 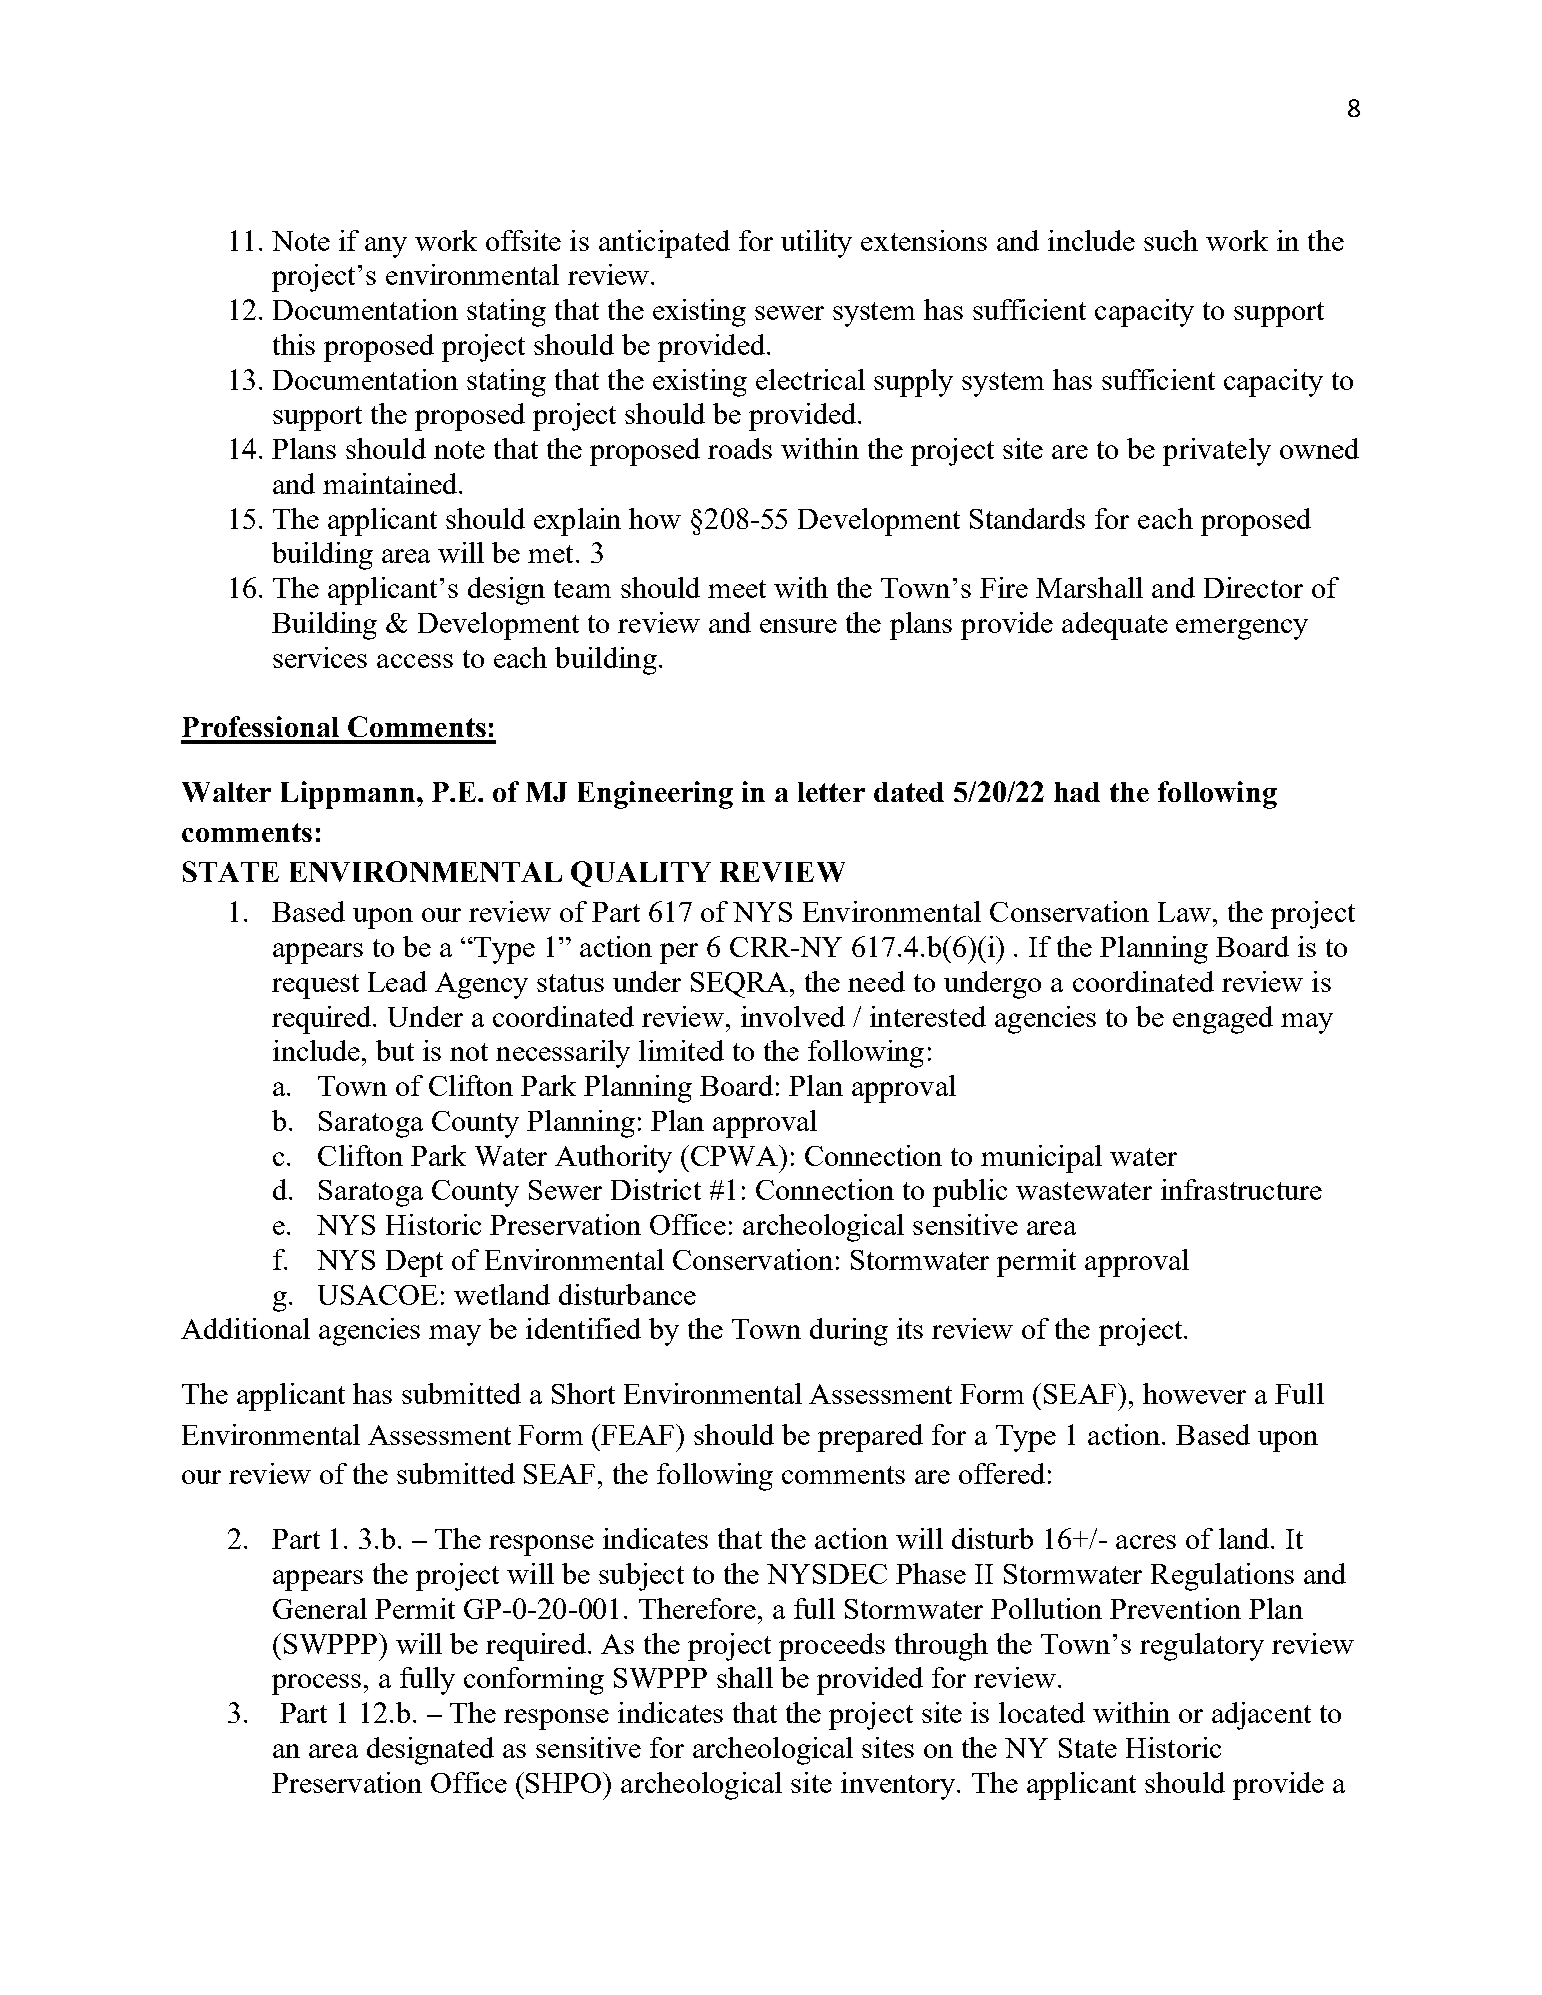 I want to click on any, so click(x=386, y=247).
